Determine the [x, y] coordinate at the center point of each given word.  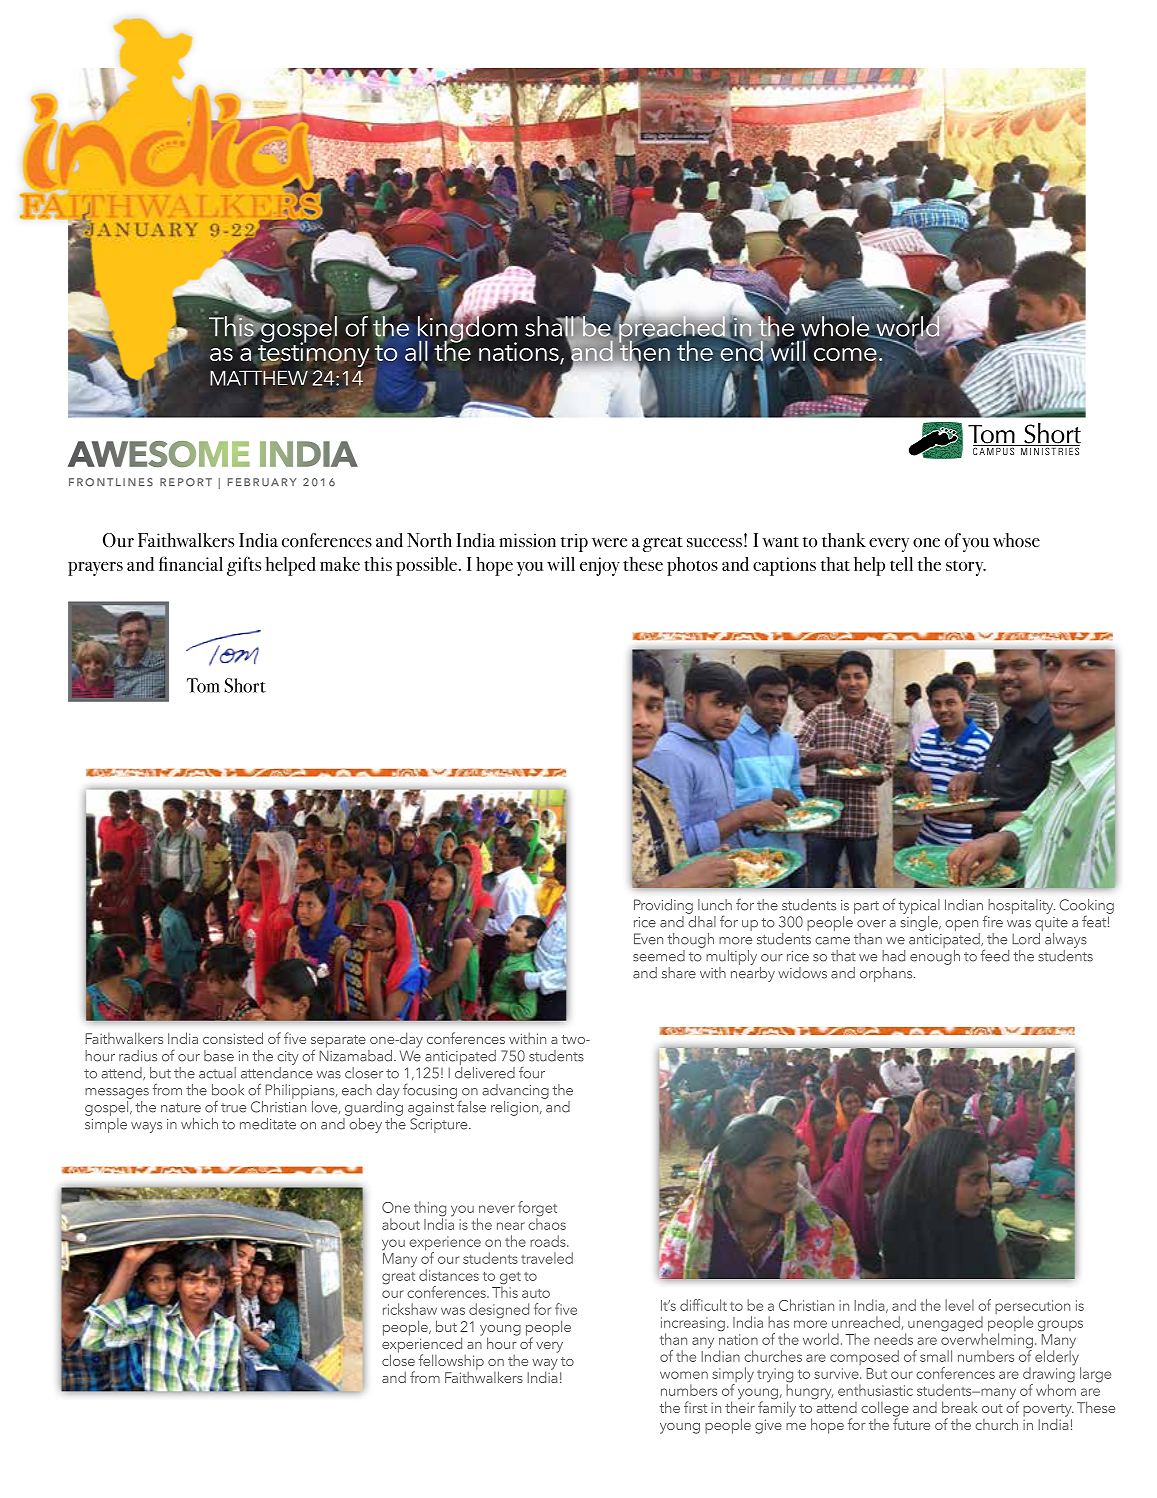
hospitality [1022, 906]
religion [516, 1108]
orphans [887, 974]
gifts [244, 566]
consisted [233, 1038]
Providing [663, 906]
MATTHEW [259, 378]
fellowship [451, 1362]
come [845, 356]
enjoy [600, 566]
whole [836, 327]
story [966, 568]
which [199, 1124]
